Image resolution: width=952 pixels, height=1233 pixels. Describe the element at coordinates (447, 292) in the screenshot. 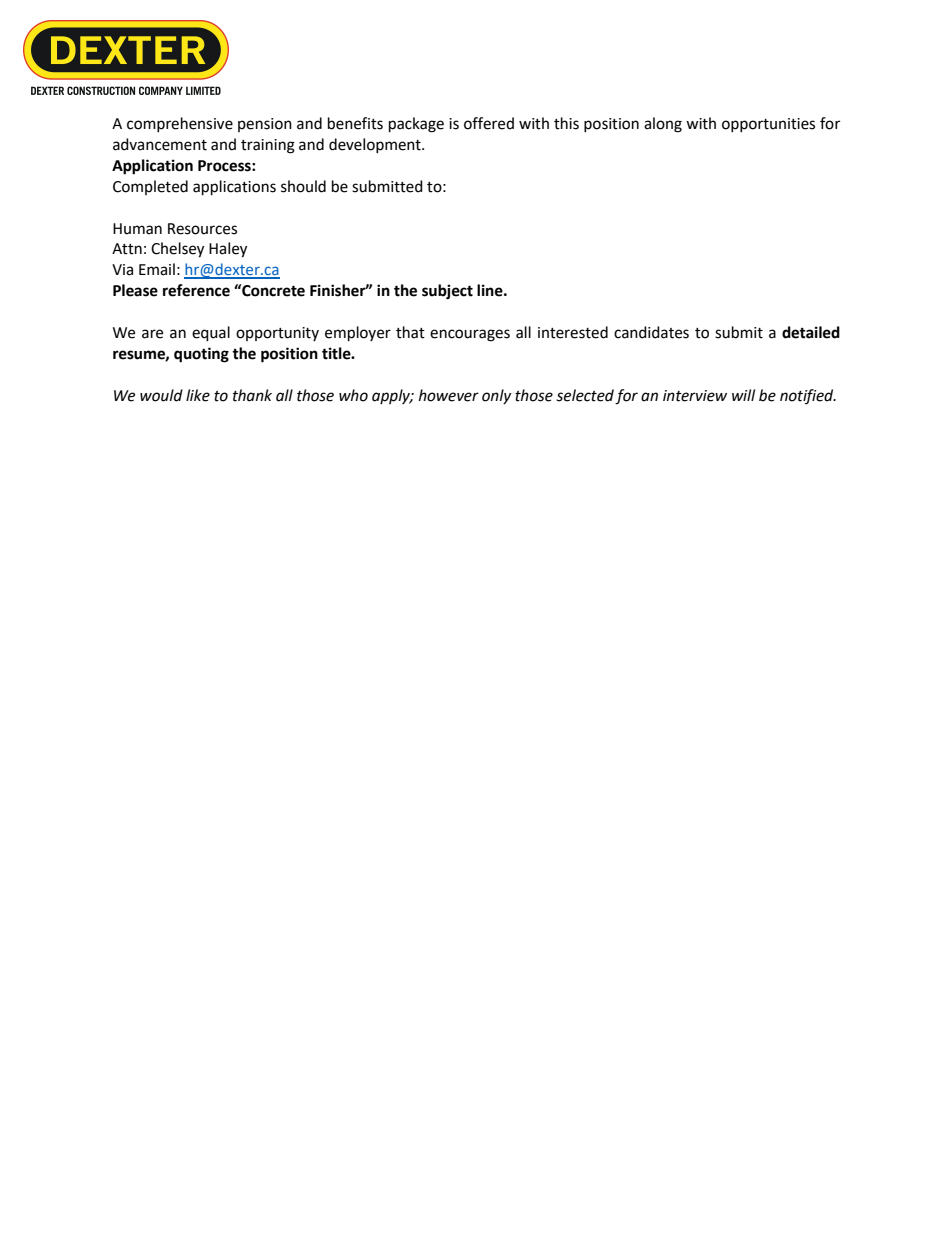

I see `subject` at that location.
